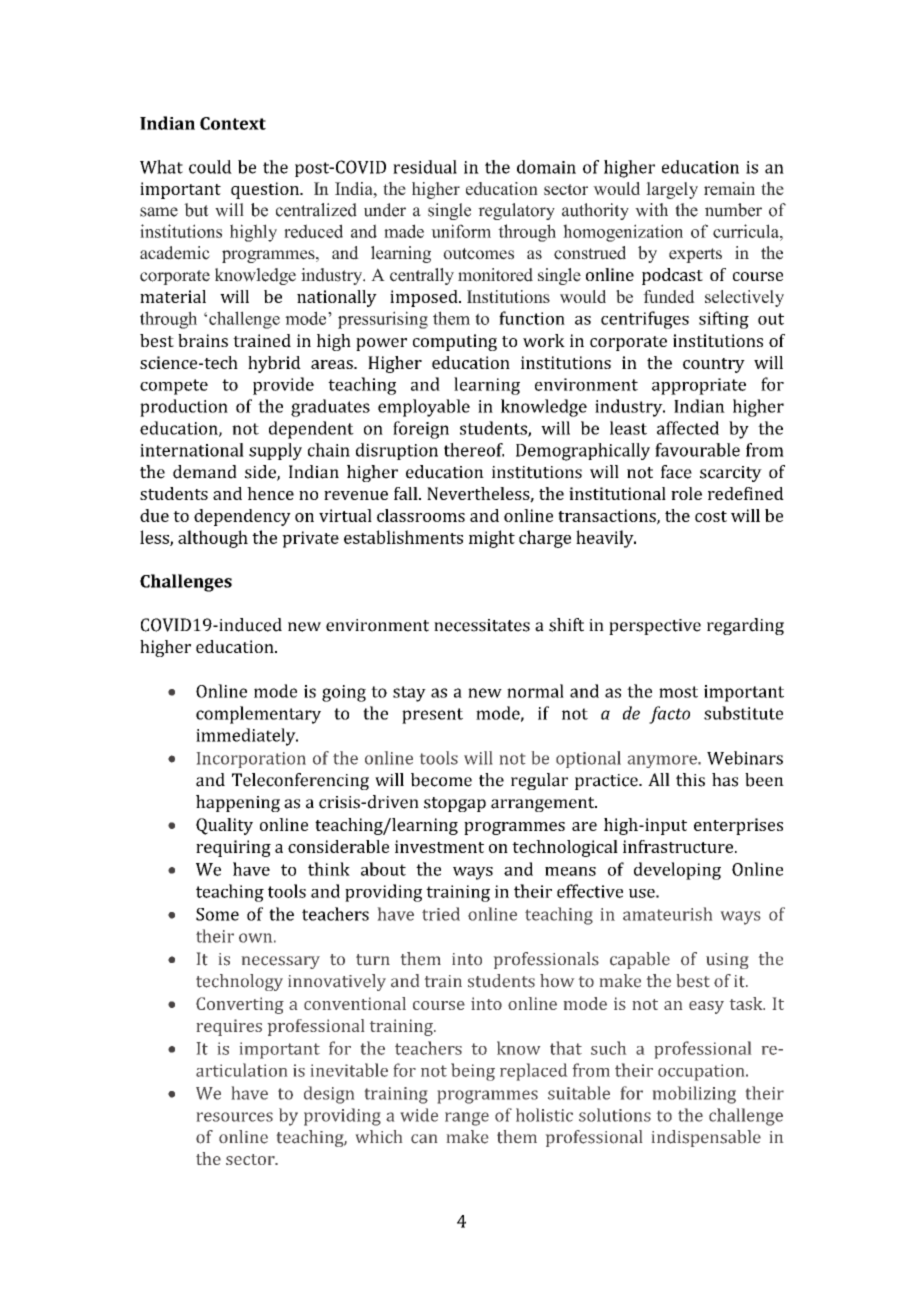 This screenshot has height=1308, width=924. Describe the element at coordinates (419, 1115) in the screenshot. I see `wide` at that location.
